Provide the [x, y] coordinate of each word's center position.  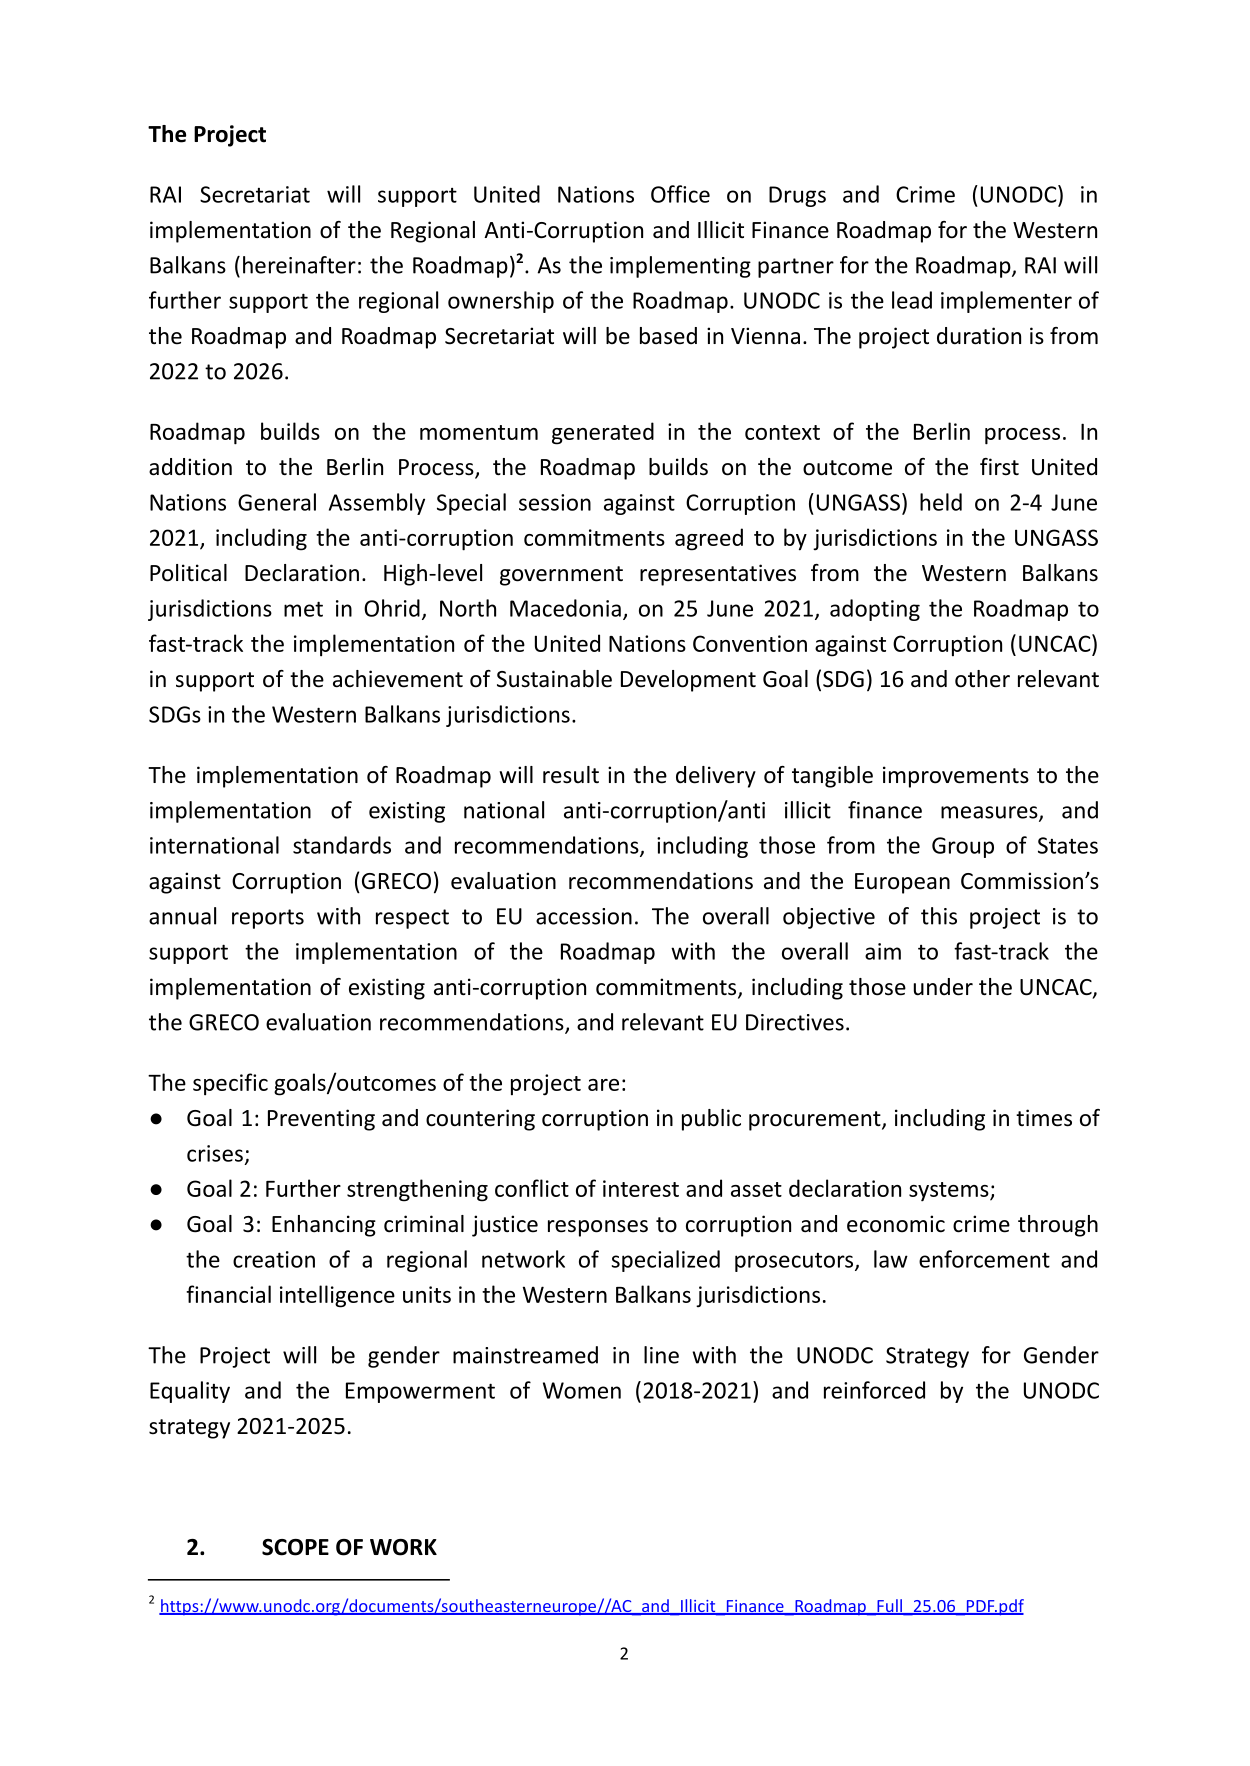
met [303, 609]
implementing [680, 267]
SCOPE [295, 1547]
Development [688, 681]
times [1044, 1118]
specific [230, 1084]
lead [912, 300]
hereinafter [299, 265]
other [982, 679]
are [603, 1085]
